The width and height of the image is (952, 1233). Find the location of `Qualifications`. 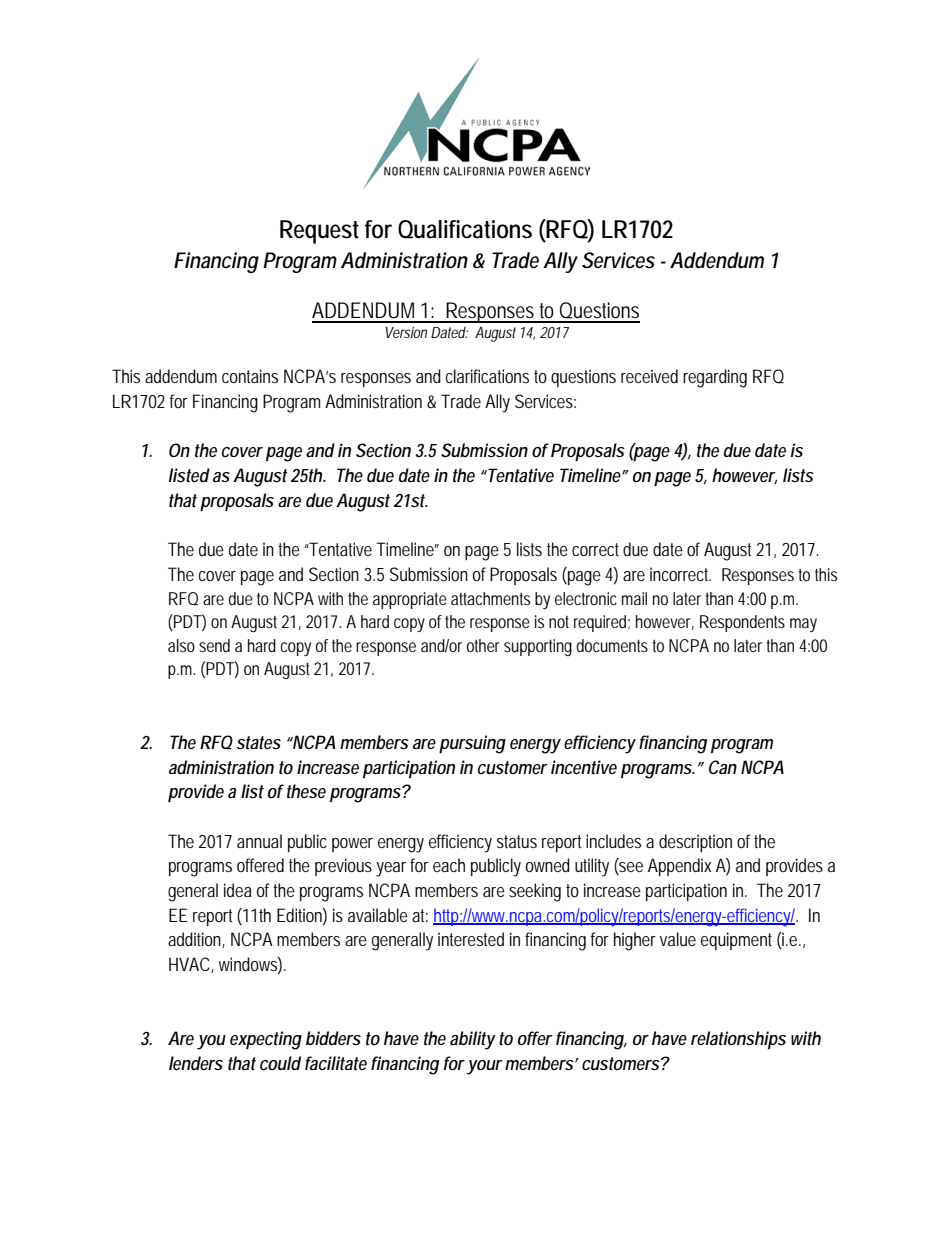

Qualifications is located at coordinates (465, 229).
